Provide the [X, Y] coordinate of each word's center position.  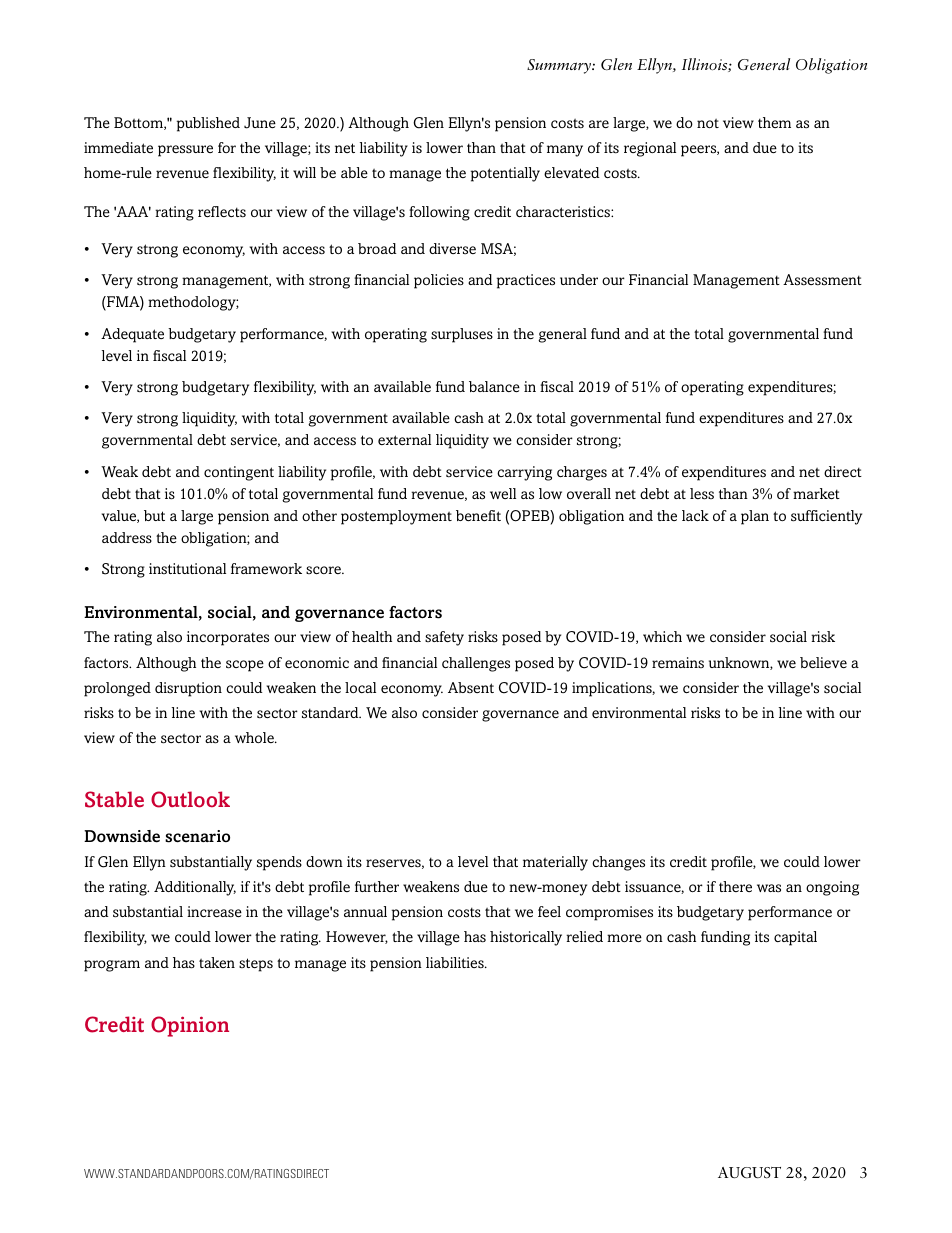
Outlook [190, 799]
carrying [524, 473]
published [208, 124]
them [774, 122]
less [702, 494]
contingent [239, 473]
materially [555, 863]
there [735, 886]
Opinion [190, 1026]
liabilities [456, 963]
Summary [560, 66]
